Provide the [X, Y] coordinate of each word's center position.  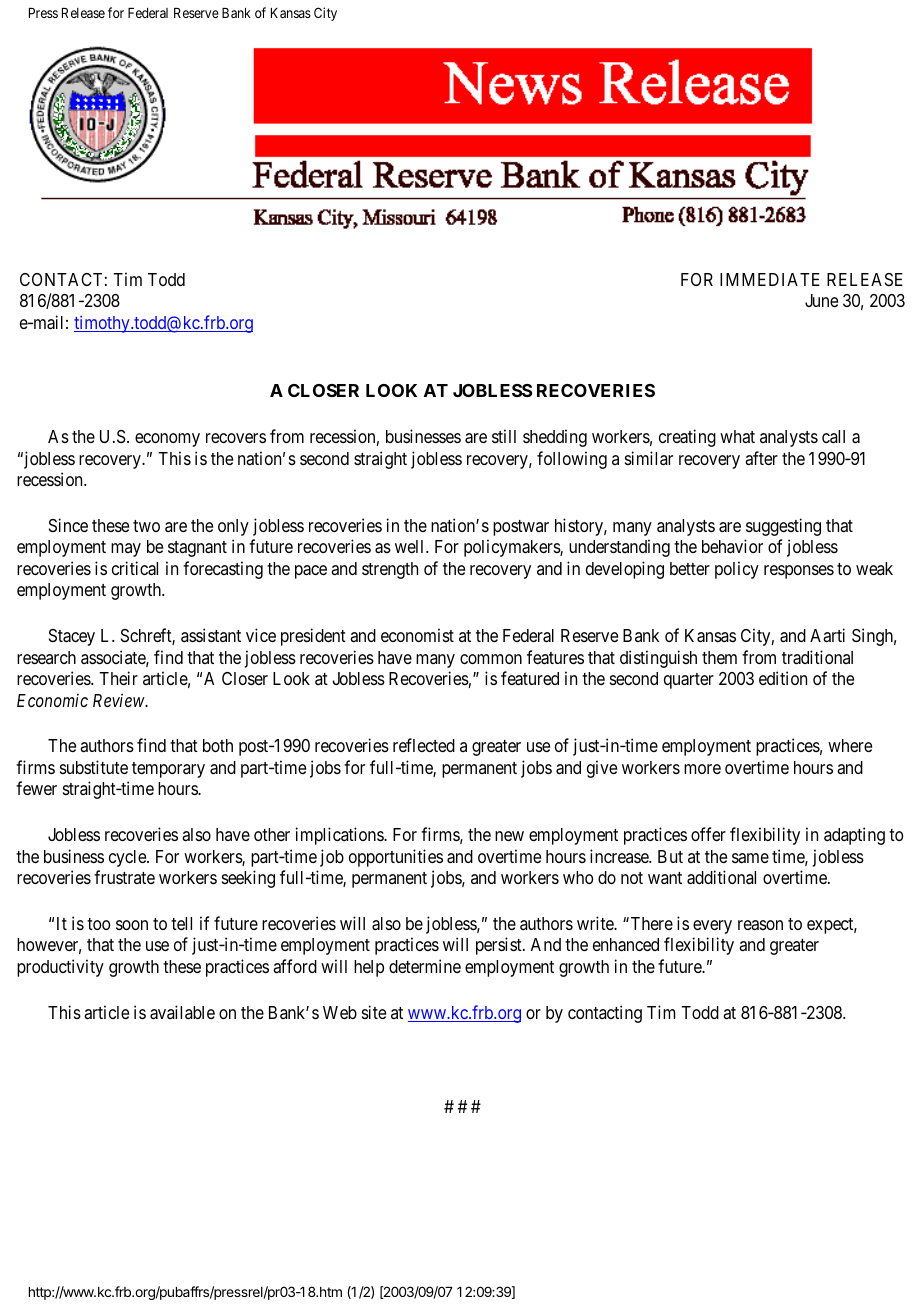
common [491, 659]
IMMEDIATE [770, 279]
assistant [211, 635]
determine [425, 966]
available [182, 1012]
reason [760, 925]
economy [167, 440]
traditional [817, 657]
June [821, 300]
